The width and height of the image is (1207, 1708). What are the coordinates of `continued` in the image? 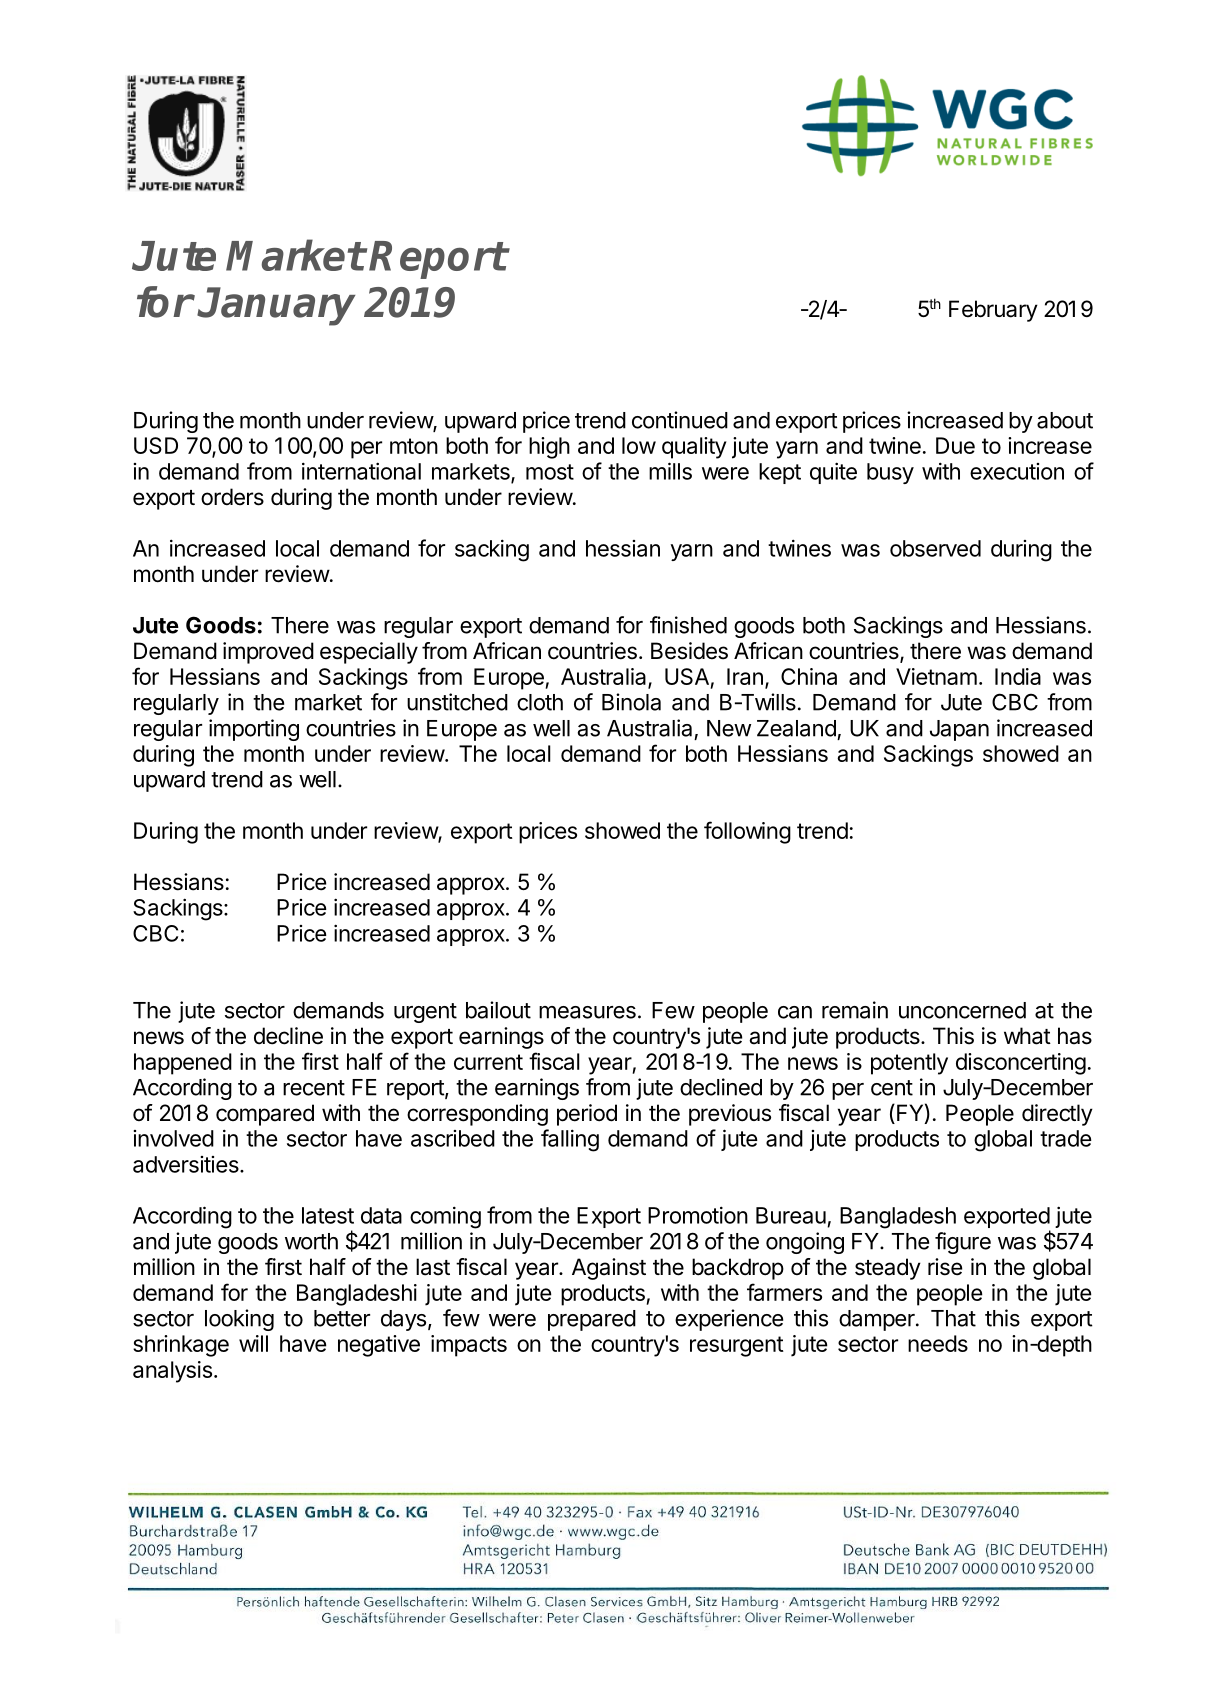 It's located at (680, 420).
